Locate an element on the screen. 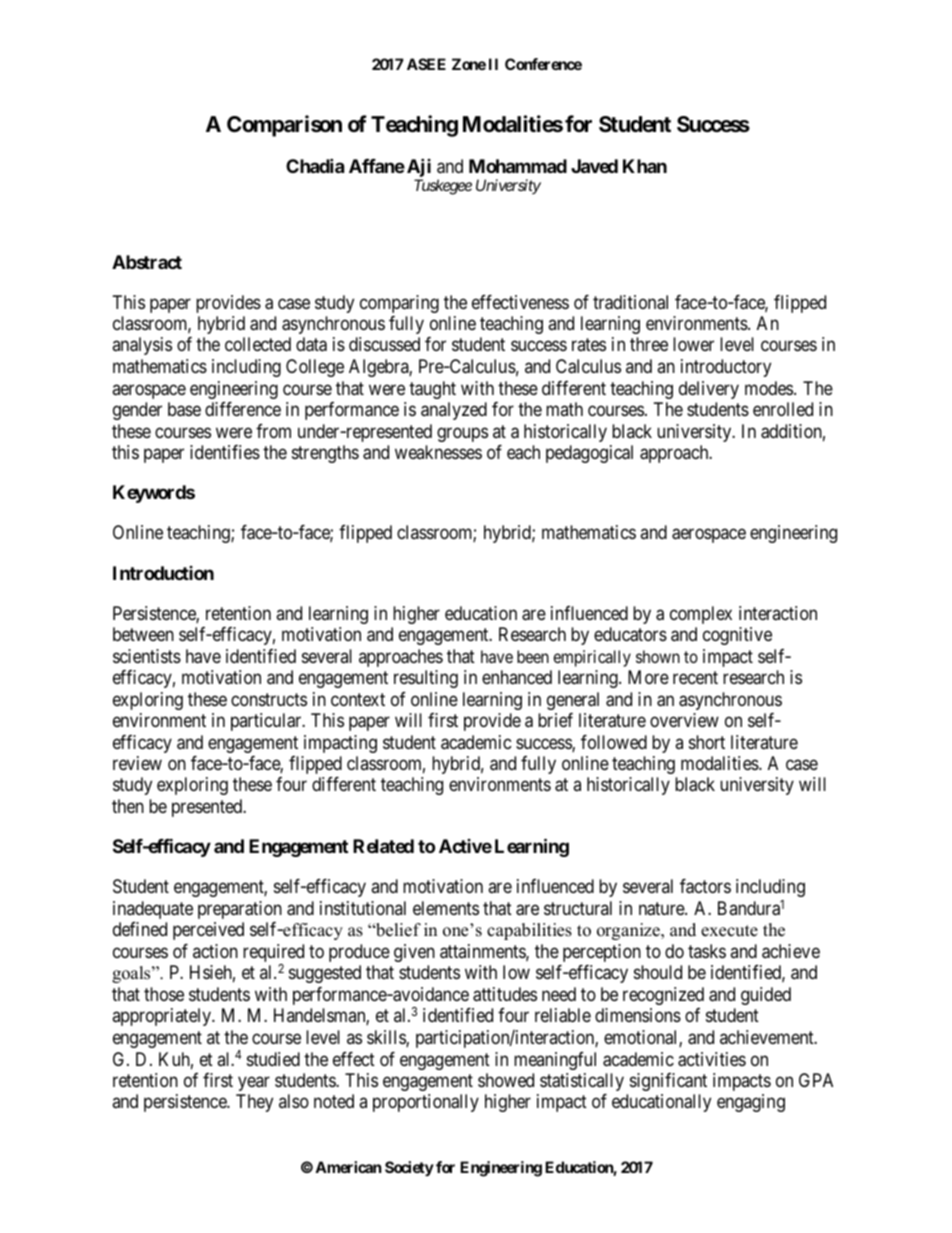  weaknesses is located at coordinates (438, 452).
